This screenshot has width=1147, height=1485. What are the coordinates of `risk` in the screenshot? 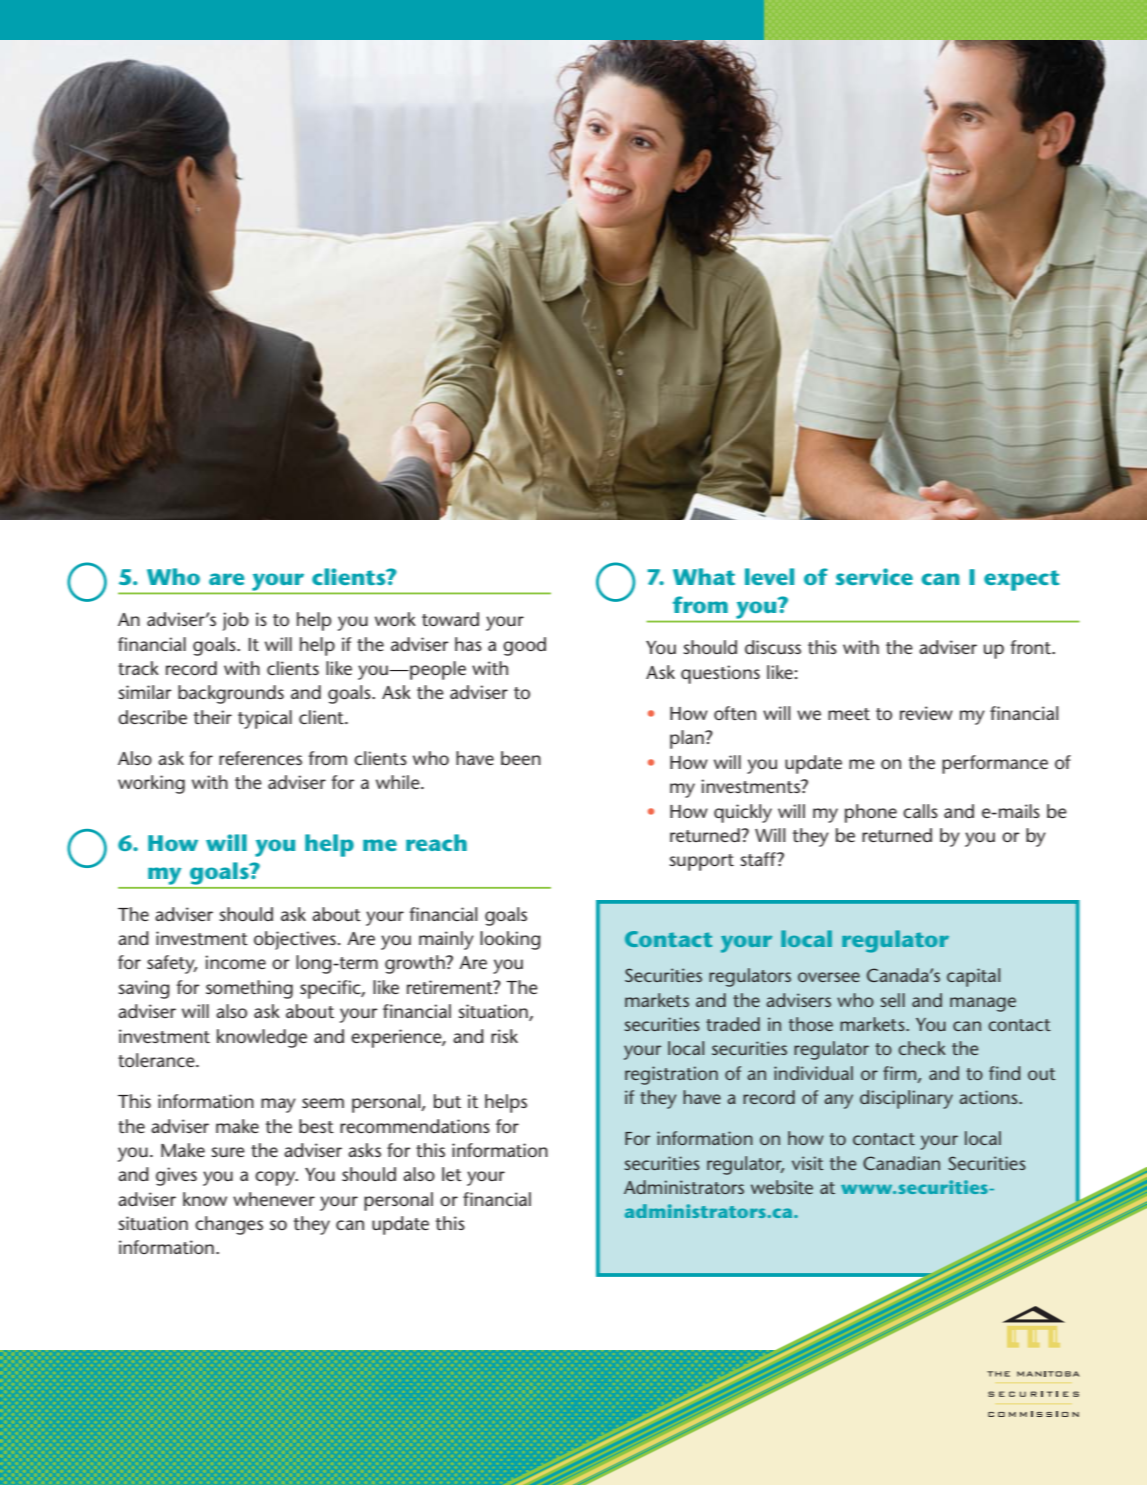 It's located at (504, 1036).
